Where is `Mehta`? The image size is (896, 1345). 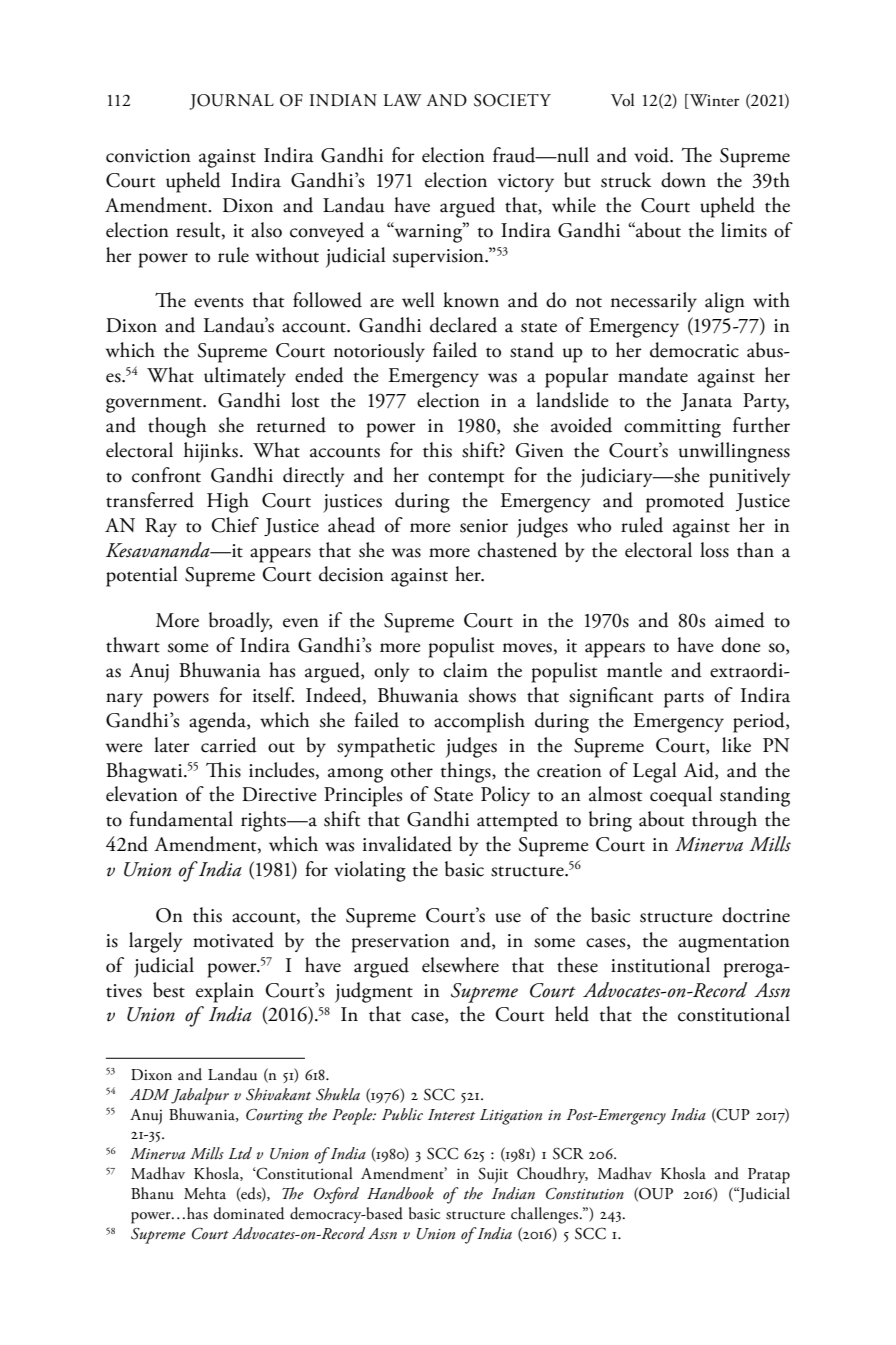
Mehta is located at coordinates (205, 1193).
